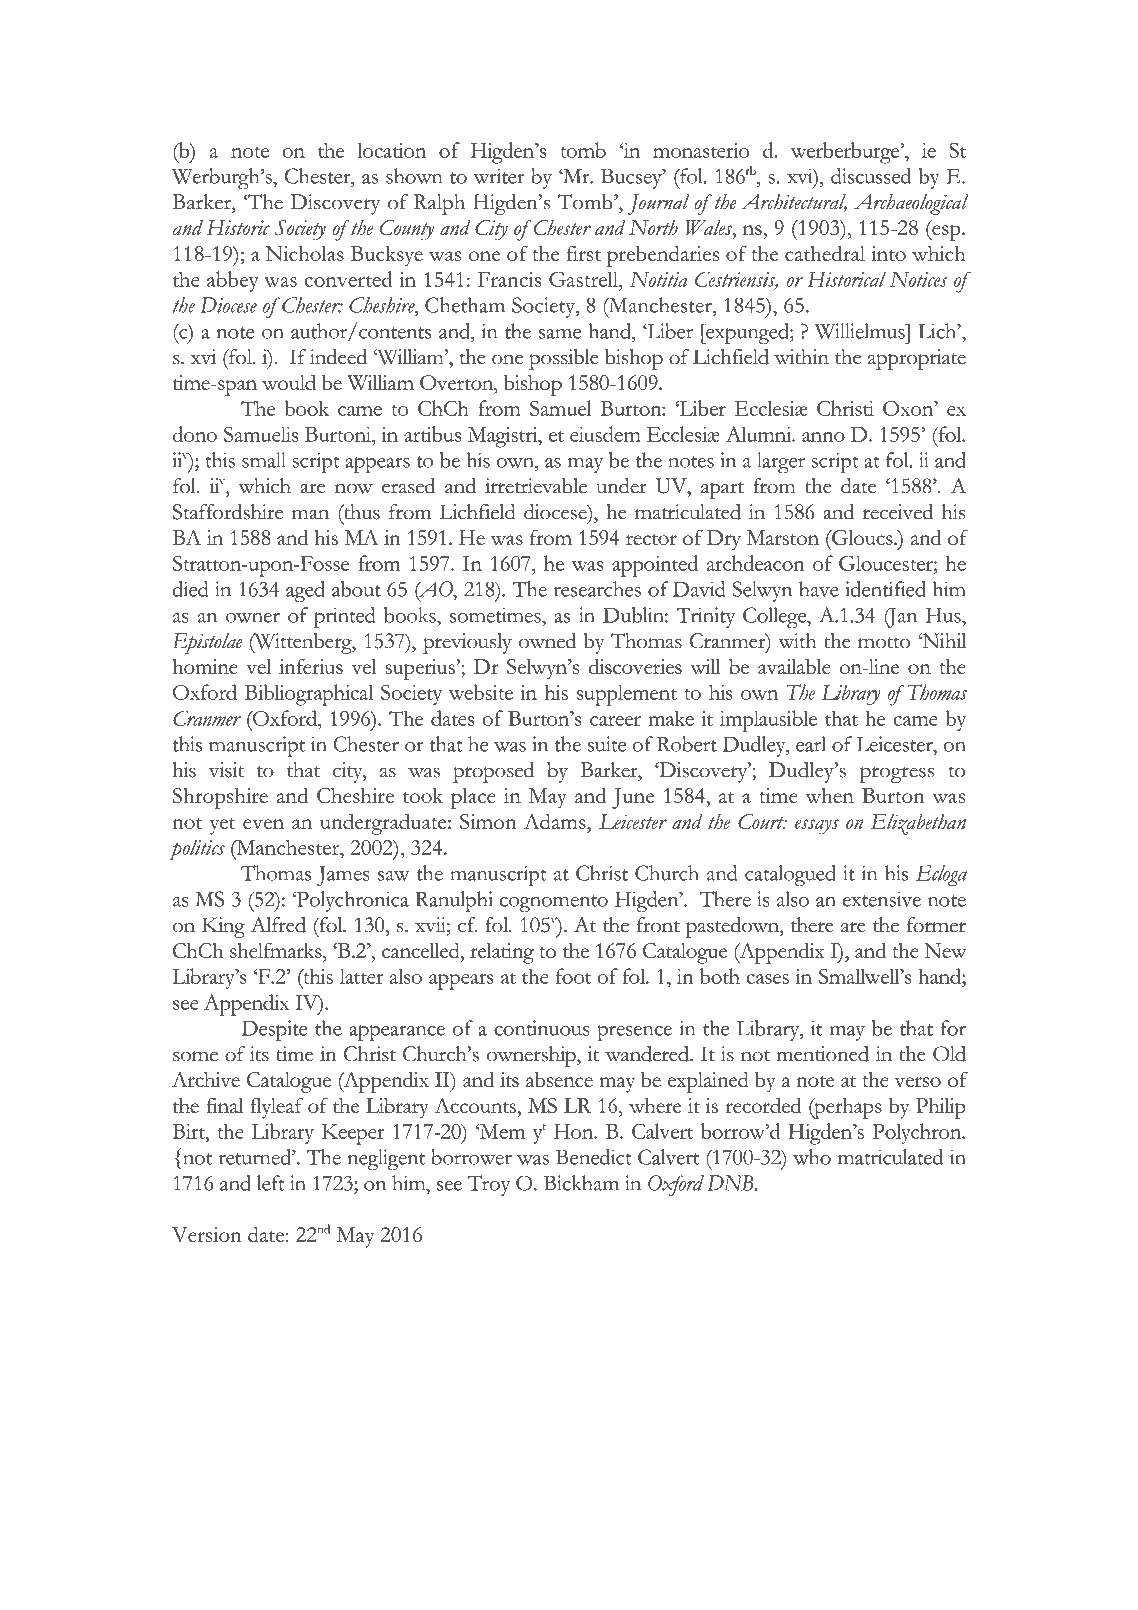 This page has height=1610, width=1138. Describe the element at coordinates (305, 253) in the page. I see `Nicholas` at that location.
